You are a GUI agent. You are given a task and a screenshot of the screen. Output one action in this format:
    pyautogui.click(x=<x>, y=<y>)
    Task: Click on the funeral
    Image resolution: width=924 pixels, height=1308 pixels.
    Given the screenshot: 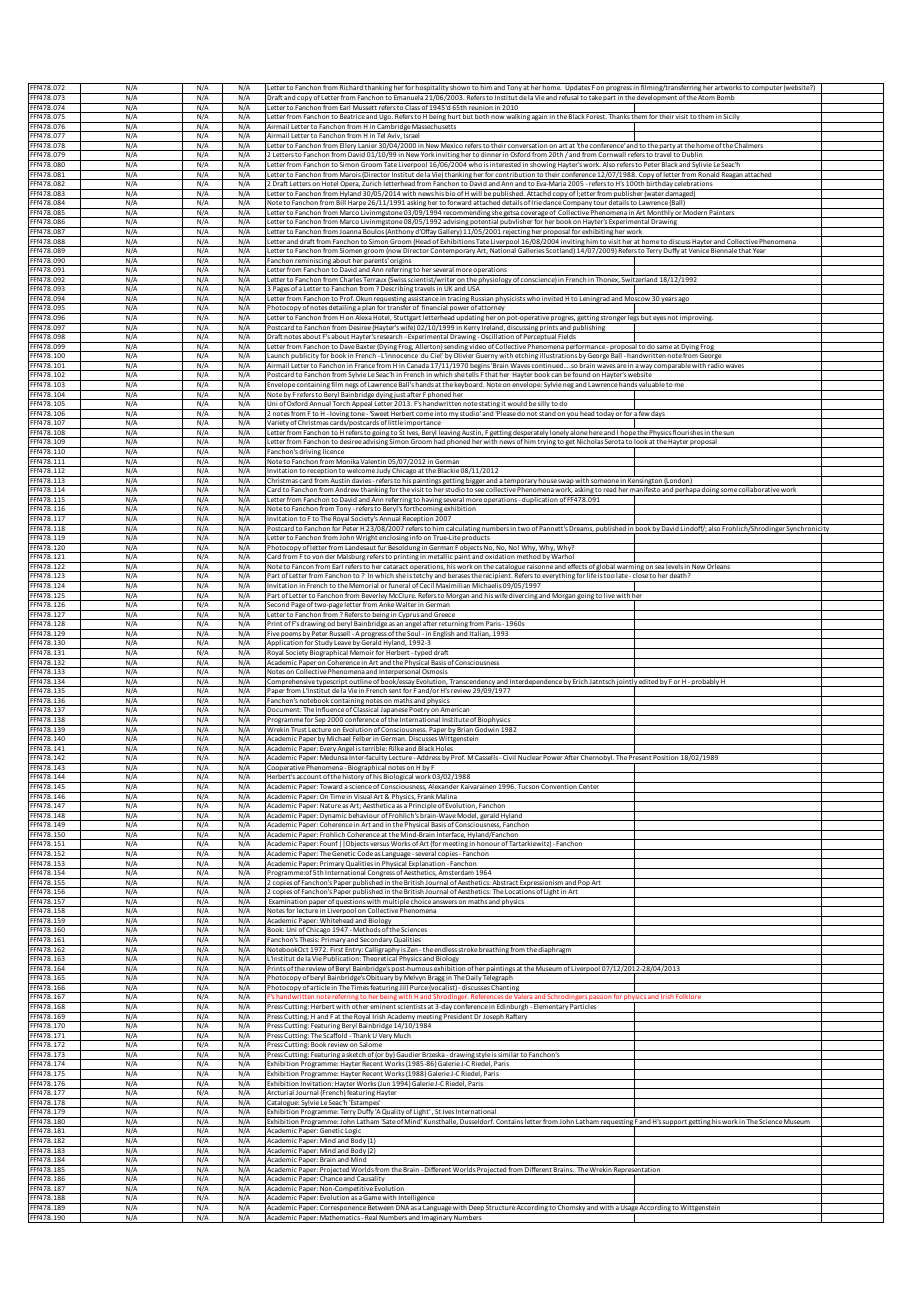 What is the action you would take?
    pyautogui.click(x=400, y=584)
